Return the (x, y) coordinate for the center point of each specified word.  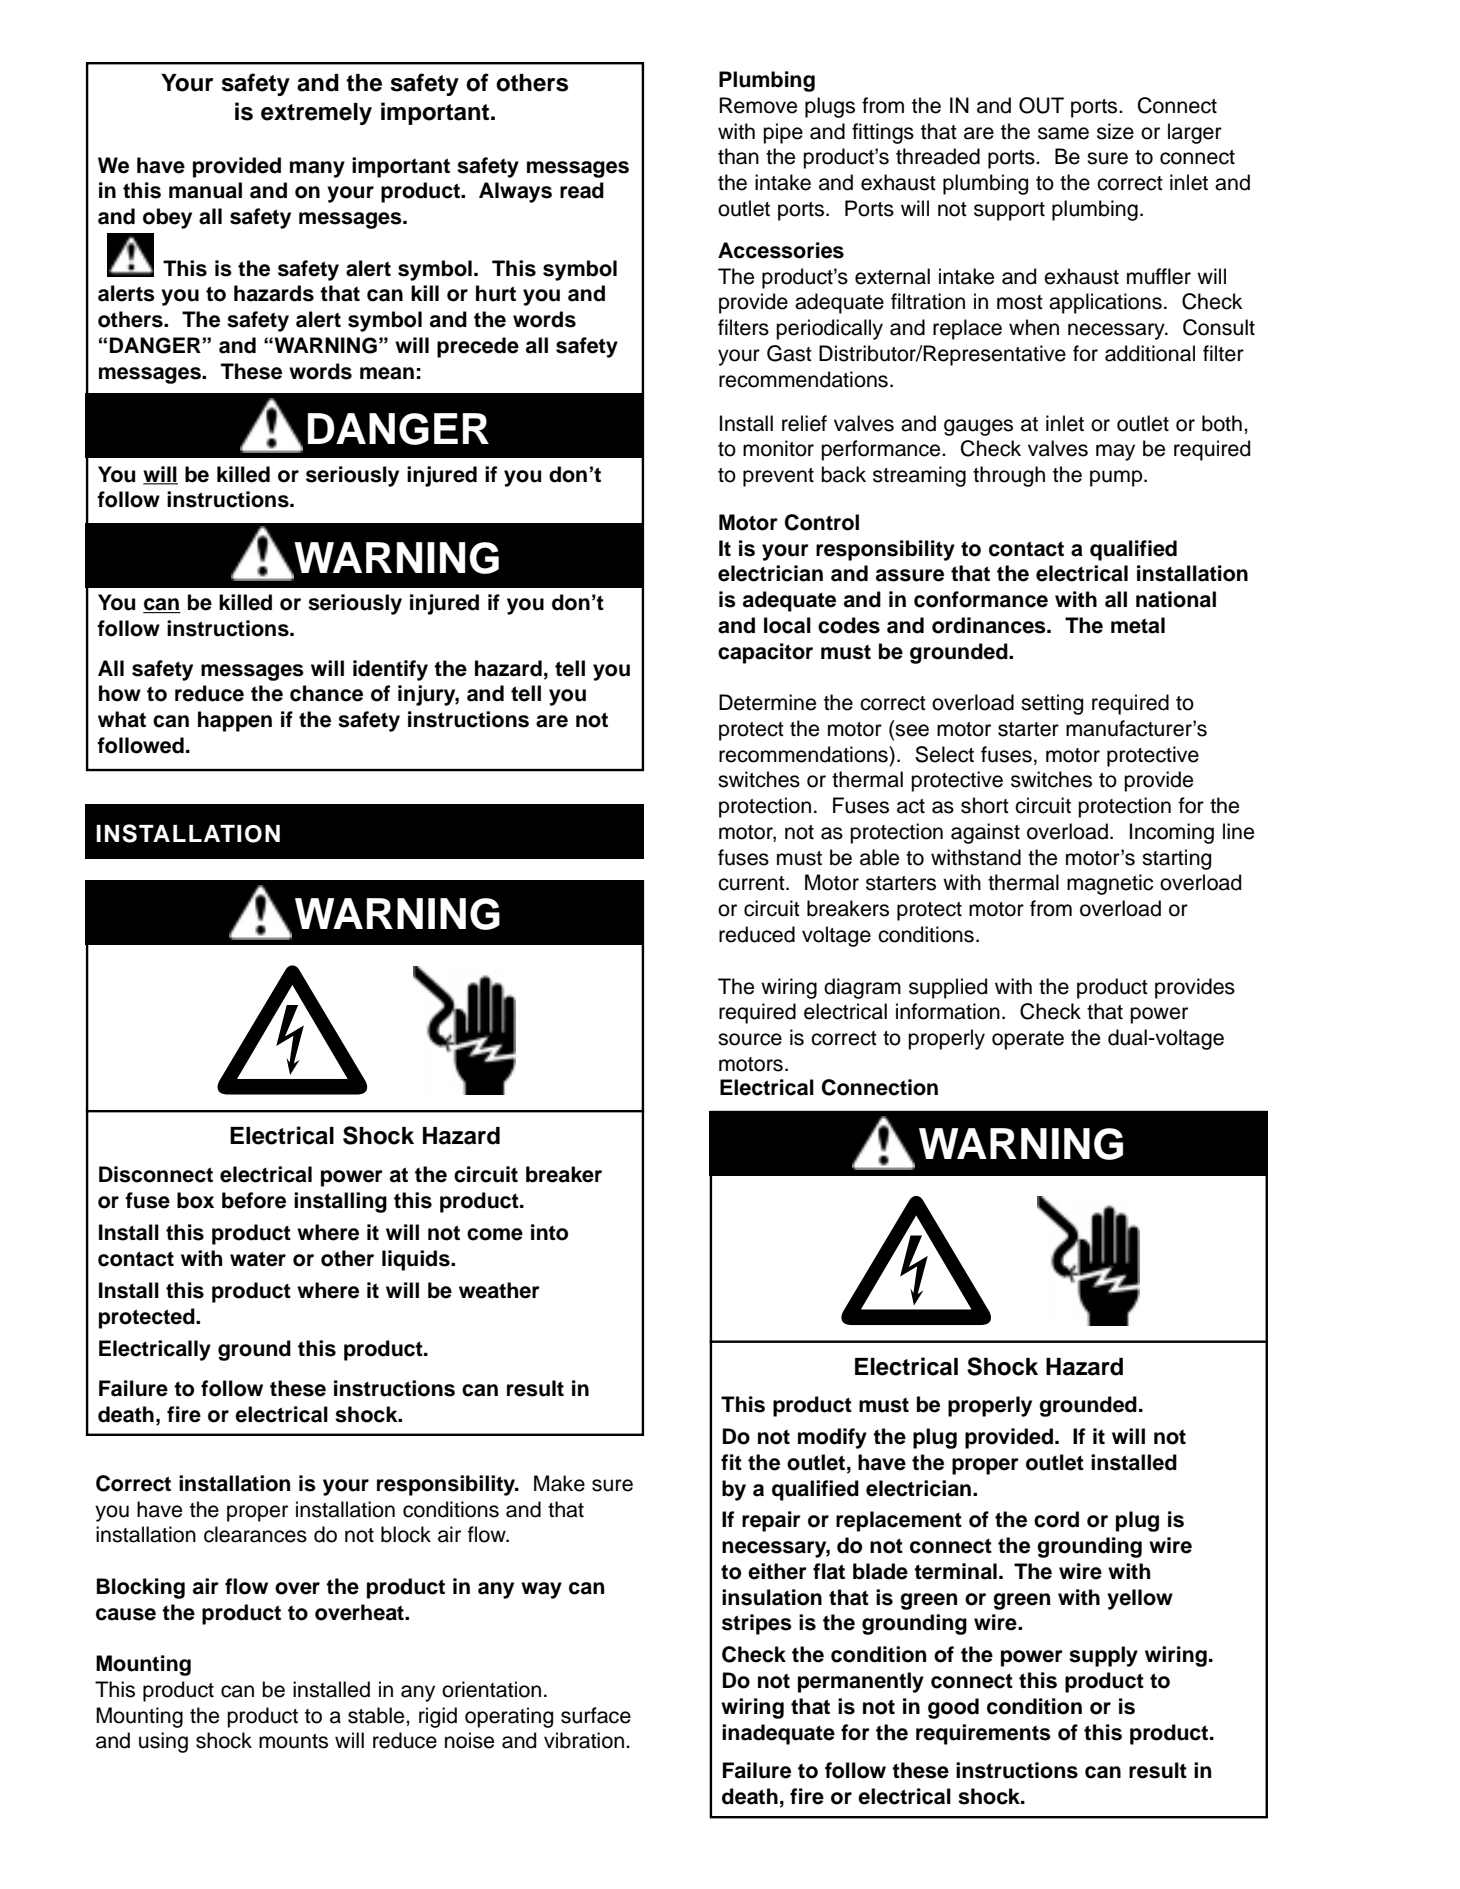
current (752, 883)
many (317, 169)
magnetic (1110, 884)
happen (235, 721)
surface (596, 1715)
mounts (293, 1741)
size (1115, 131)
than (738, 156)
